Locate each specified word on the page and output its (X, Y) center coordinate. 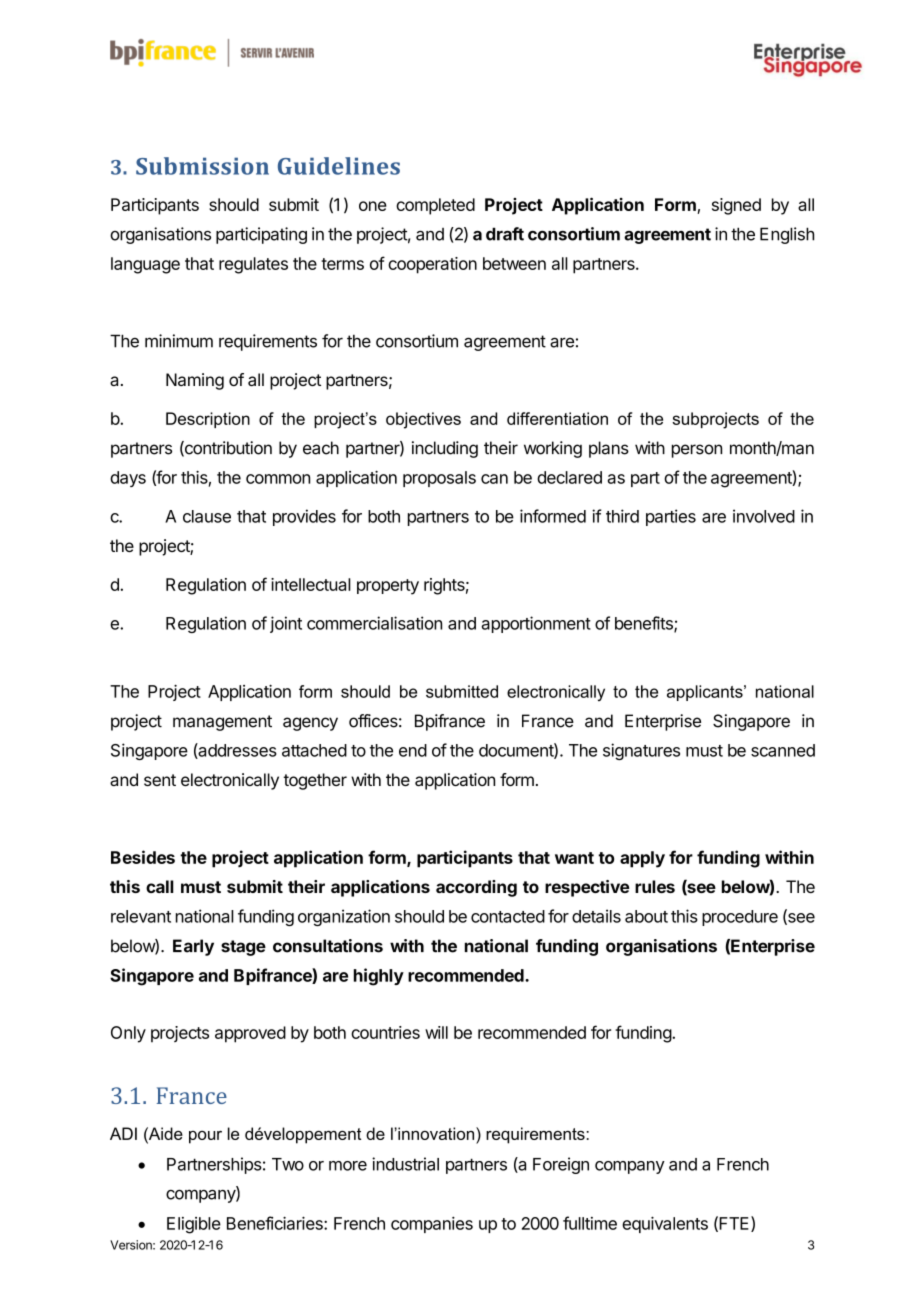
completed (435, 206)
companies (432, 1225)
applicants (706, 693)
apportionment (536, 624)
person (697, 451)
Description (208, 420)
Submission (202, 166)
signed (736, 206)
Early (193, 947)
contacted (508, 916)
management (222, 723)
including (445, 449)
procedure (740, 918)
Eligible (194, 1225)
